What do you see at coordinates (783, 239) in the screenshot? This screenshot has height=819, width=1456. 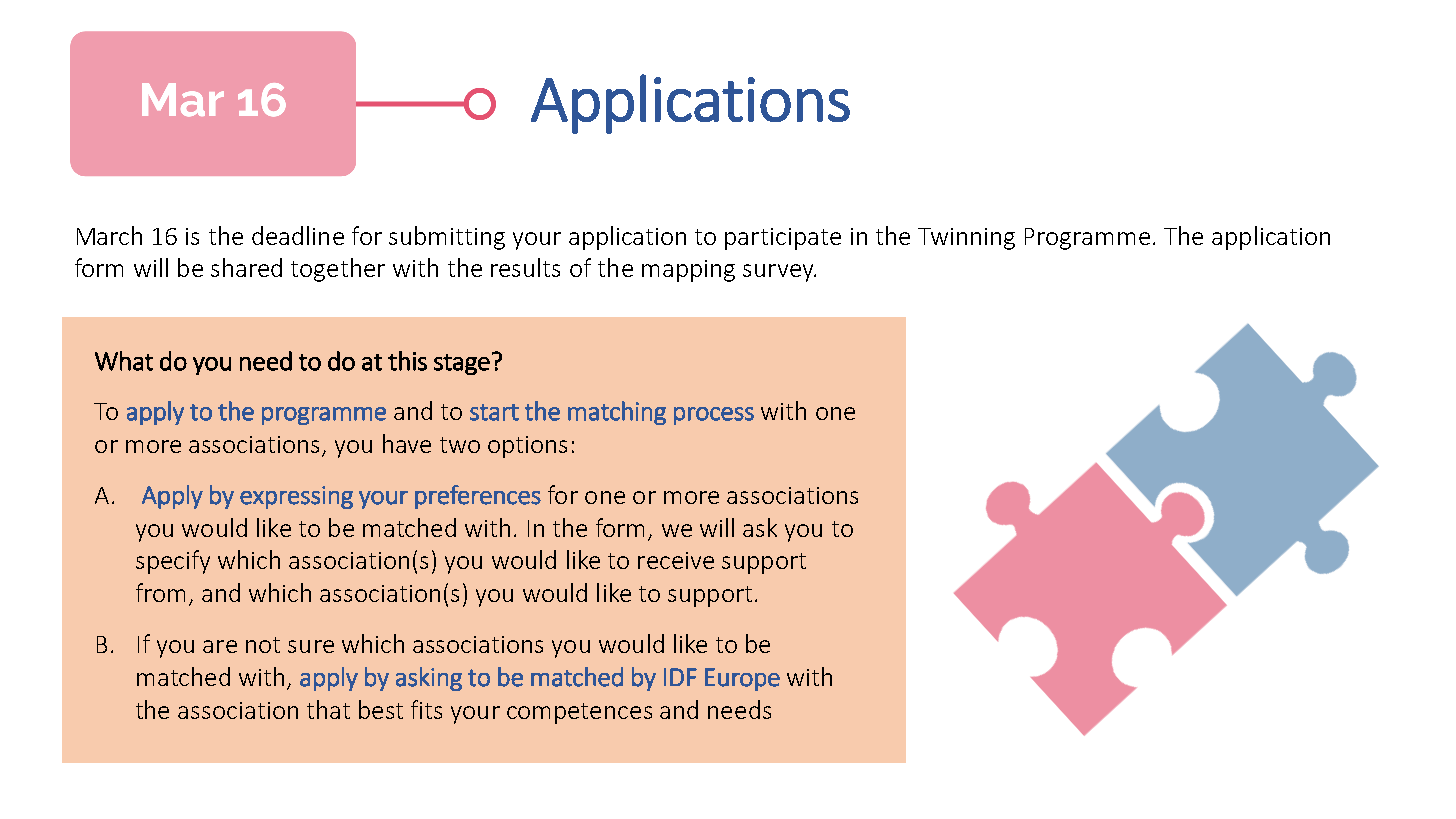 I see `participate` at bounding box center [783, 239].
